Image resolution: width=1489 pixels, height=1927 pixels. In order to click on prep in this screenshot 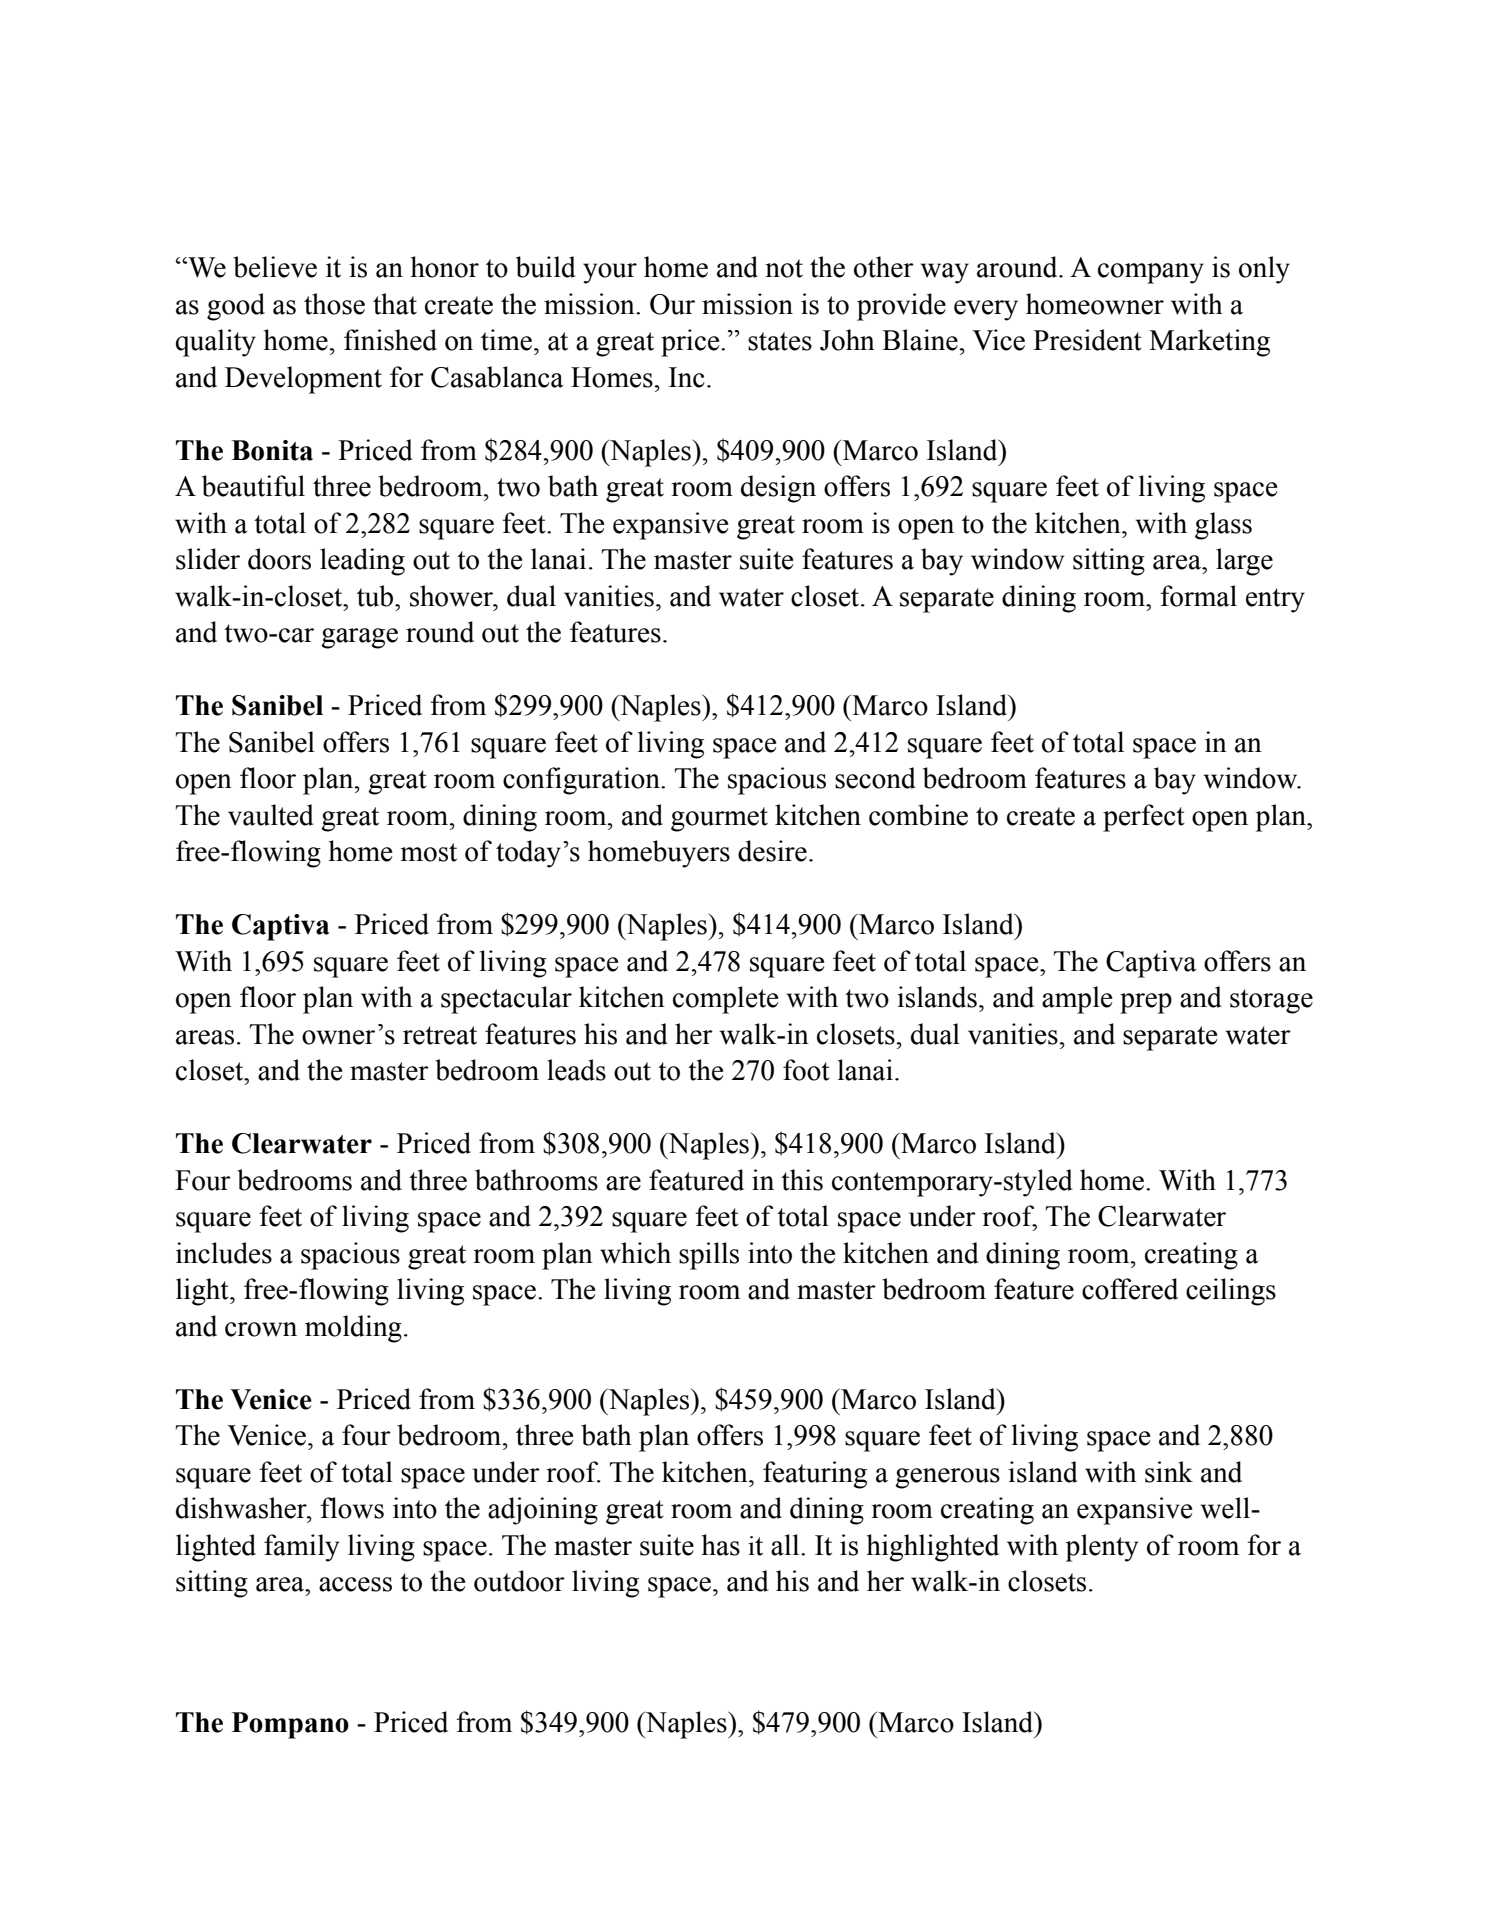, I will do `click(1146, 1003)`.
